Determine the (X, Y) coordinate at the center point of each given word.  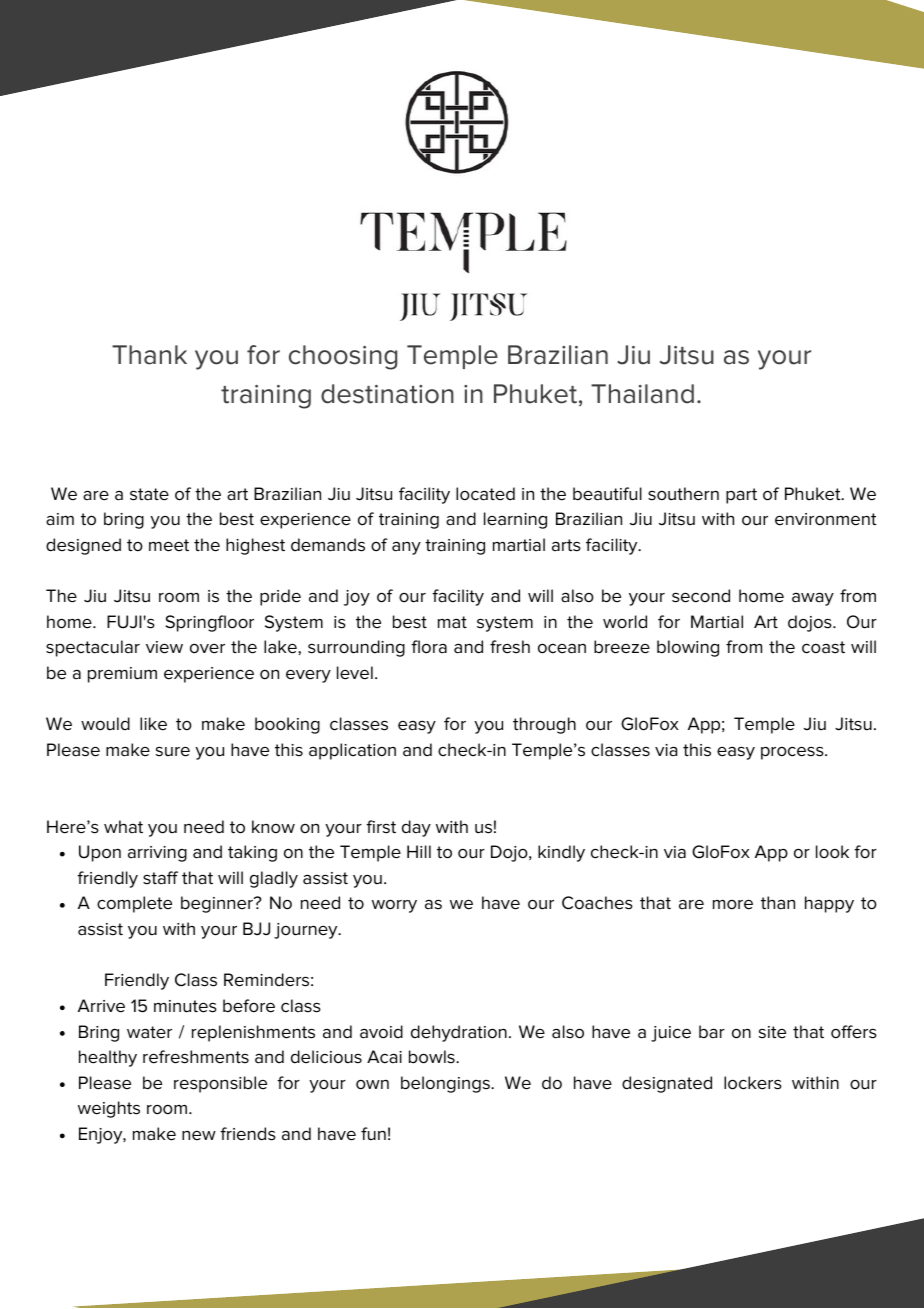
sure (173, 752)
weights (109, 1109)
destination (387, 394)
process (793, 753)
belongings (446, 1084)
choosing (343, 357)
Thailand (642, 394)
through (544, 725)
